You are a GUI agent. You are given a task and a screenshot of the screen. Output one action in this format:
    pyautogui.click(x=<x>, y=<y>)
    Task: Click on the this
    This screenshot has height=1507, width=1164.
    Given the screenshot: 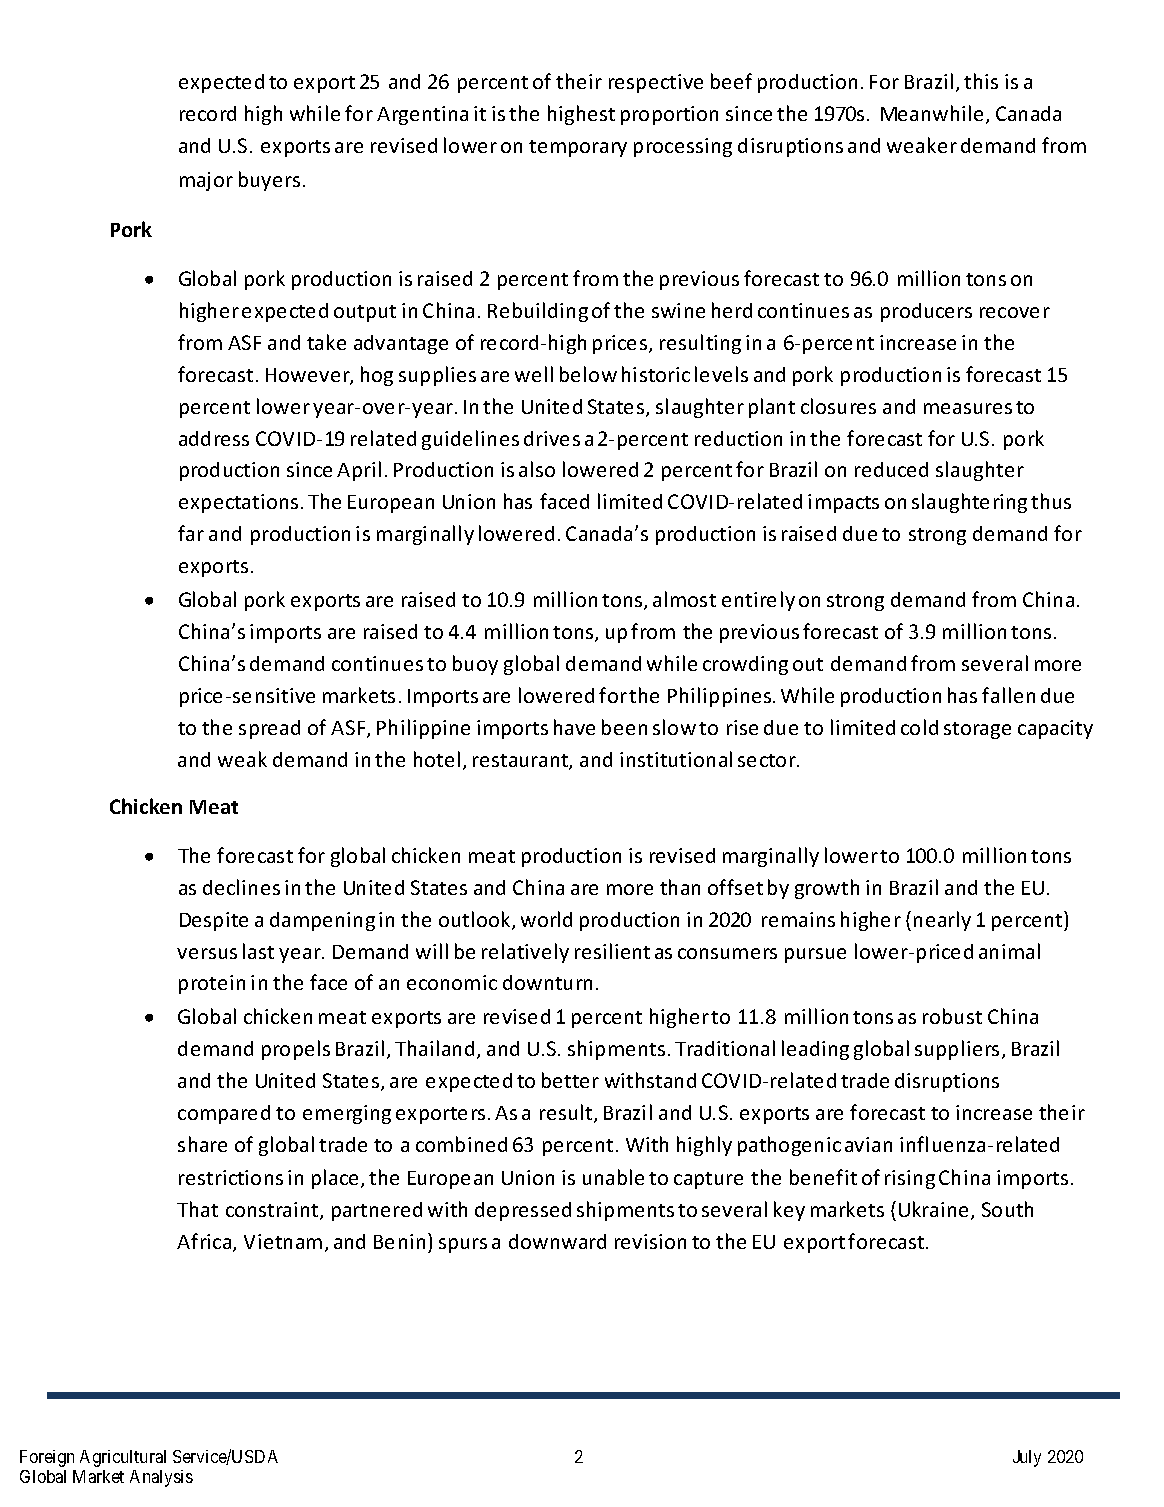 What is the action you would take?
    pyautogui.click(x=981, y=81)
